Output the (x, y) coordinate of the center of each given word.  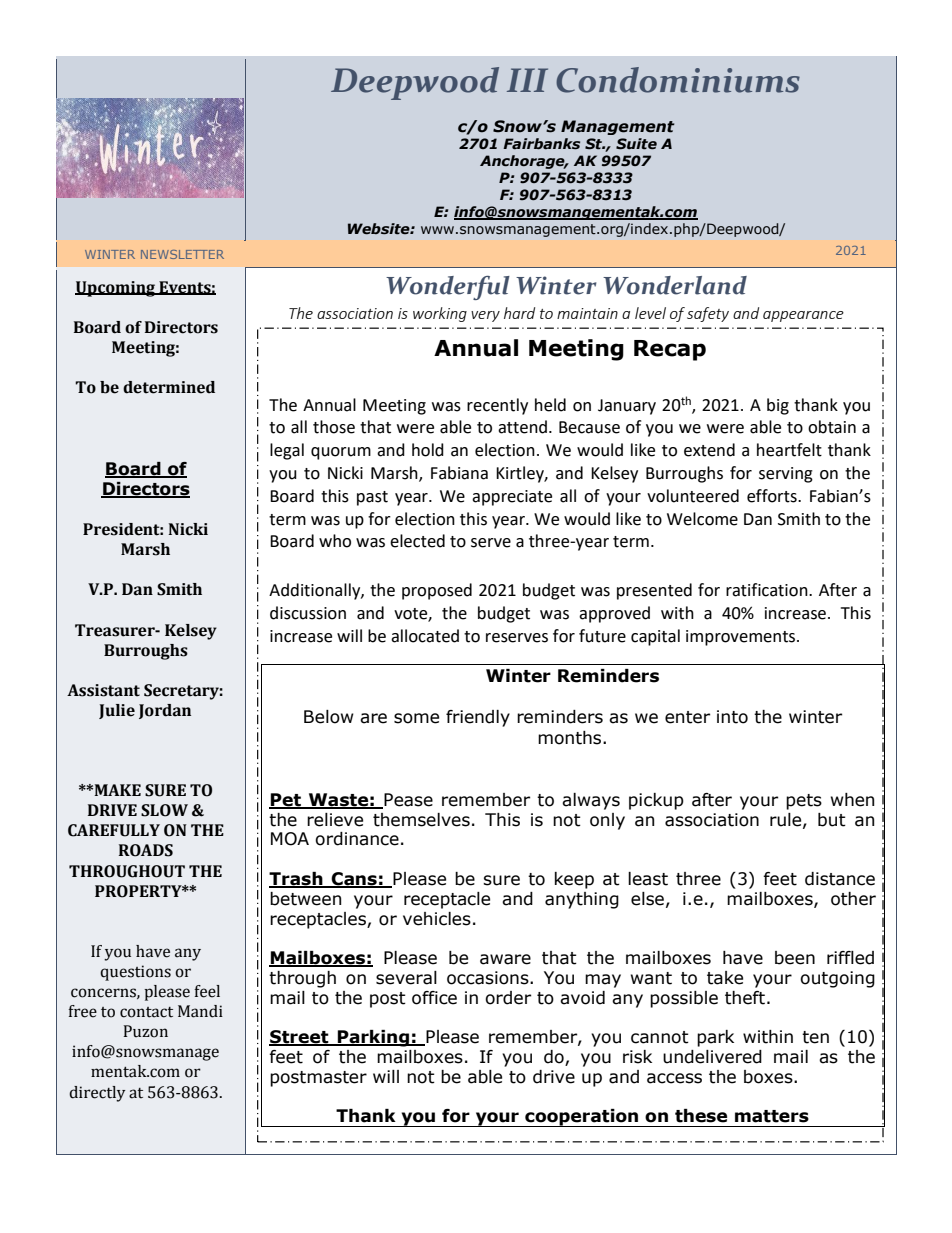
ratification (768, 590)
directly (97, 1094)
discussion (308, 613)
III (527, 80)
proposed (437, 591)
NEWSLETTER (182, 254)
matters (772, 1116)
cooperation (582, 1118)
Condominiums (678, 80)
